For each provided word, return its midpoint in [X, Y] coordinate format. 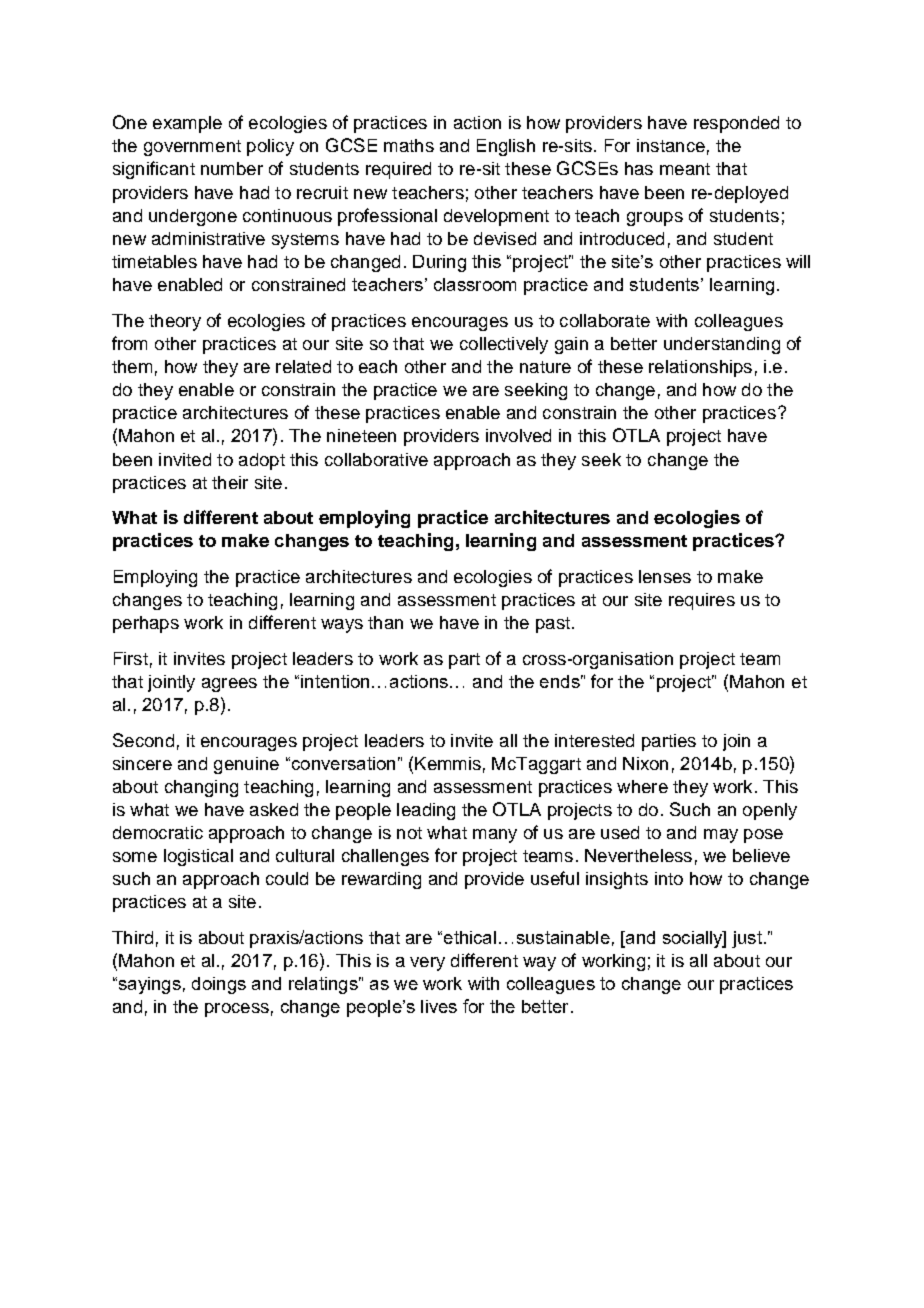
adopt [262, 461]
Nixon [645, 763]
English [506, 147]
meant [685, 169]
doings [219, 985]
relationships [700, 368]
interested [594, 740]
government [192, 148]
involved [518, 435]
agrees [229, 685]
